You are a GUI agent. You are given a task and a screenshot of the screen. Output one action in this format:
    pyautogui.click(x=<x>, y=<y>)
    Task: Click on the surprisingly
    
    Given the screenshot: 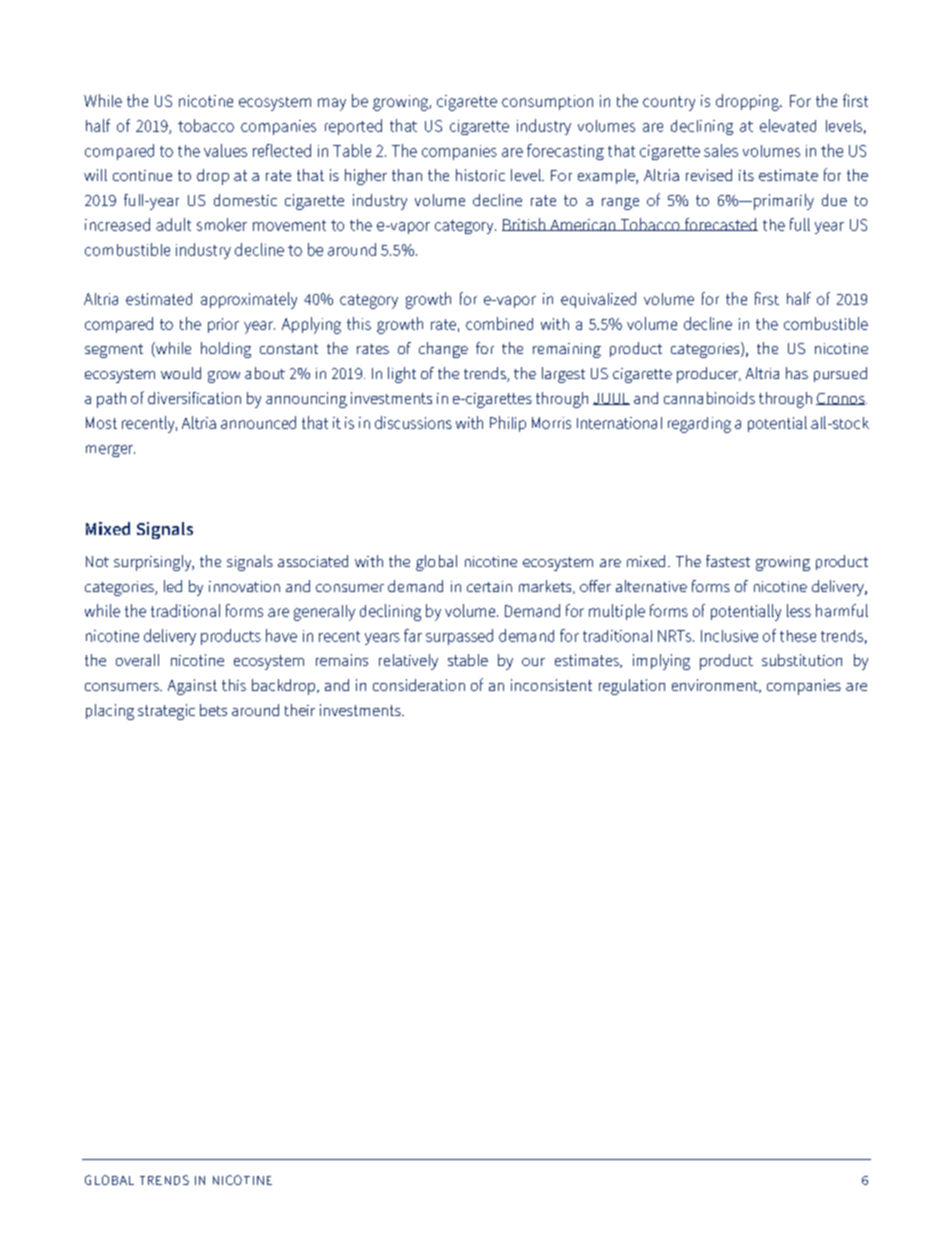 What is the action you would take?
    pyautogui.click(x=154, y=563)
